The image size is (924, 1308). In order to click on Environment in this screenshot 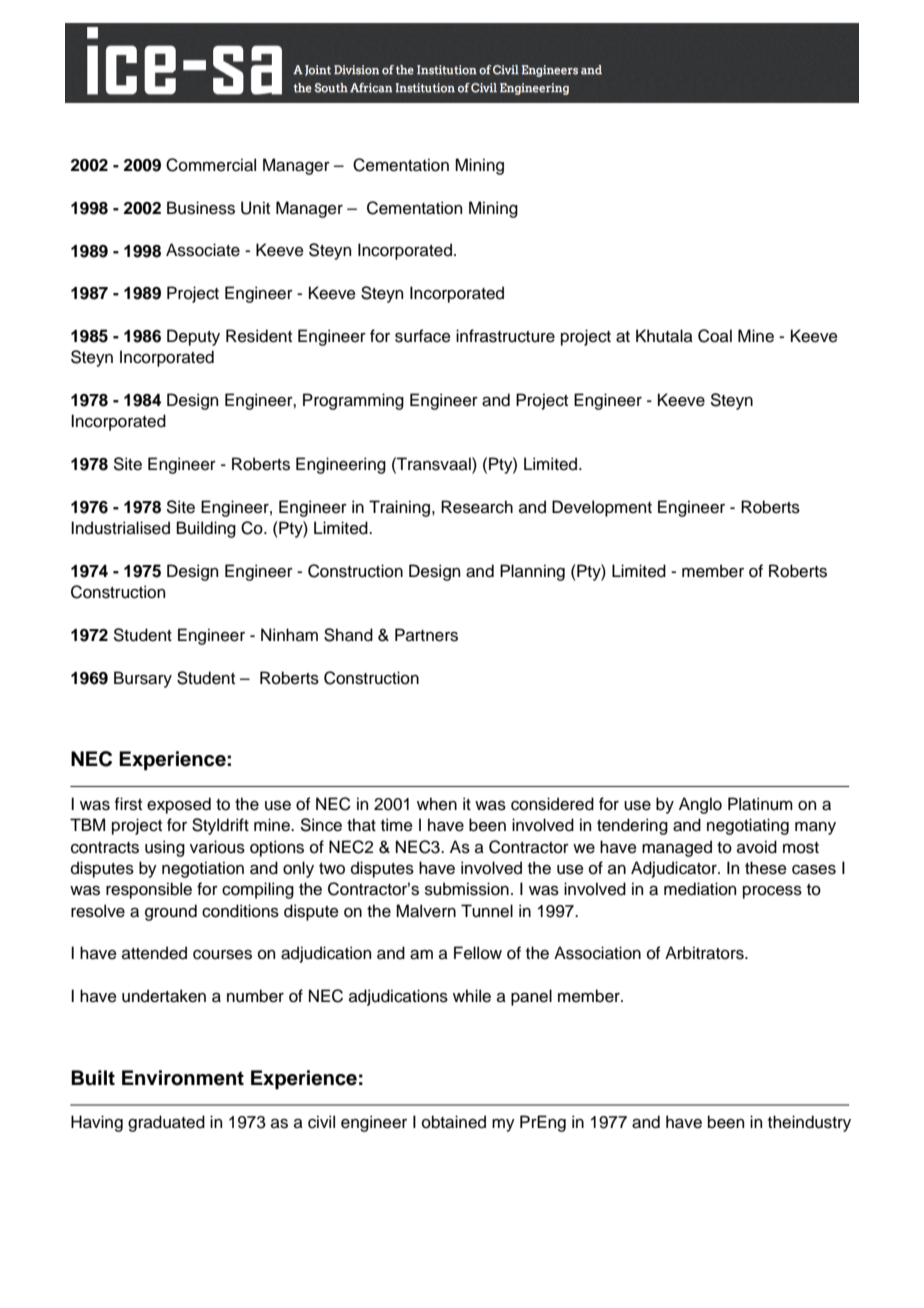, I will do `click(183, 1078)`.
